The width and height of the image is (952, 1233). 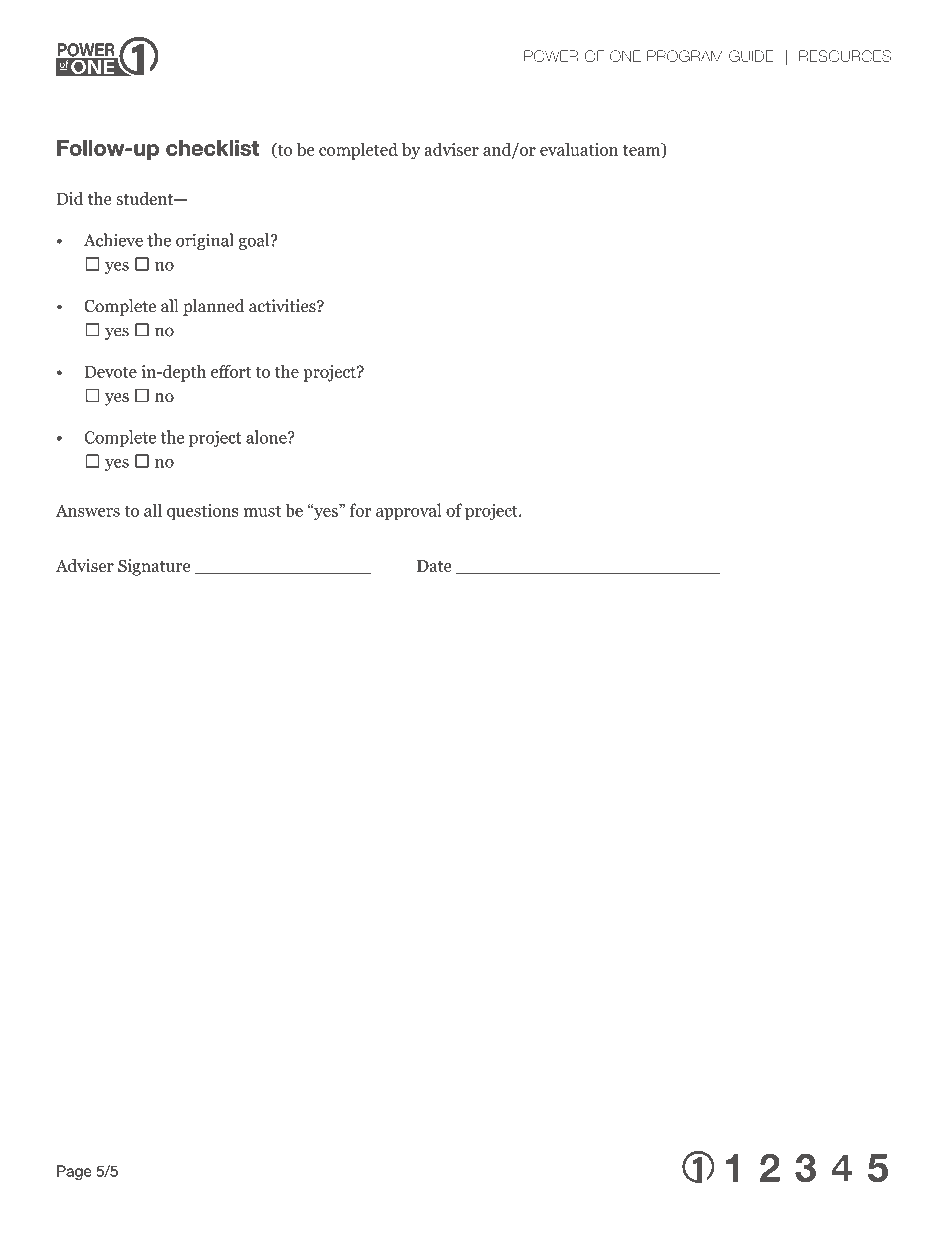 What do you see at coordinates (154, 567) in the image?
I see `Signature` at bounding box center [154, 567].
